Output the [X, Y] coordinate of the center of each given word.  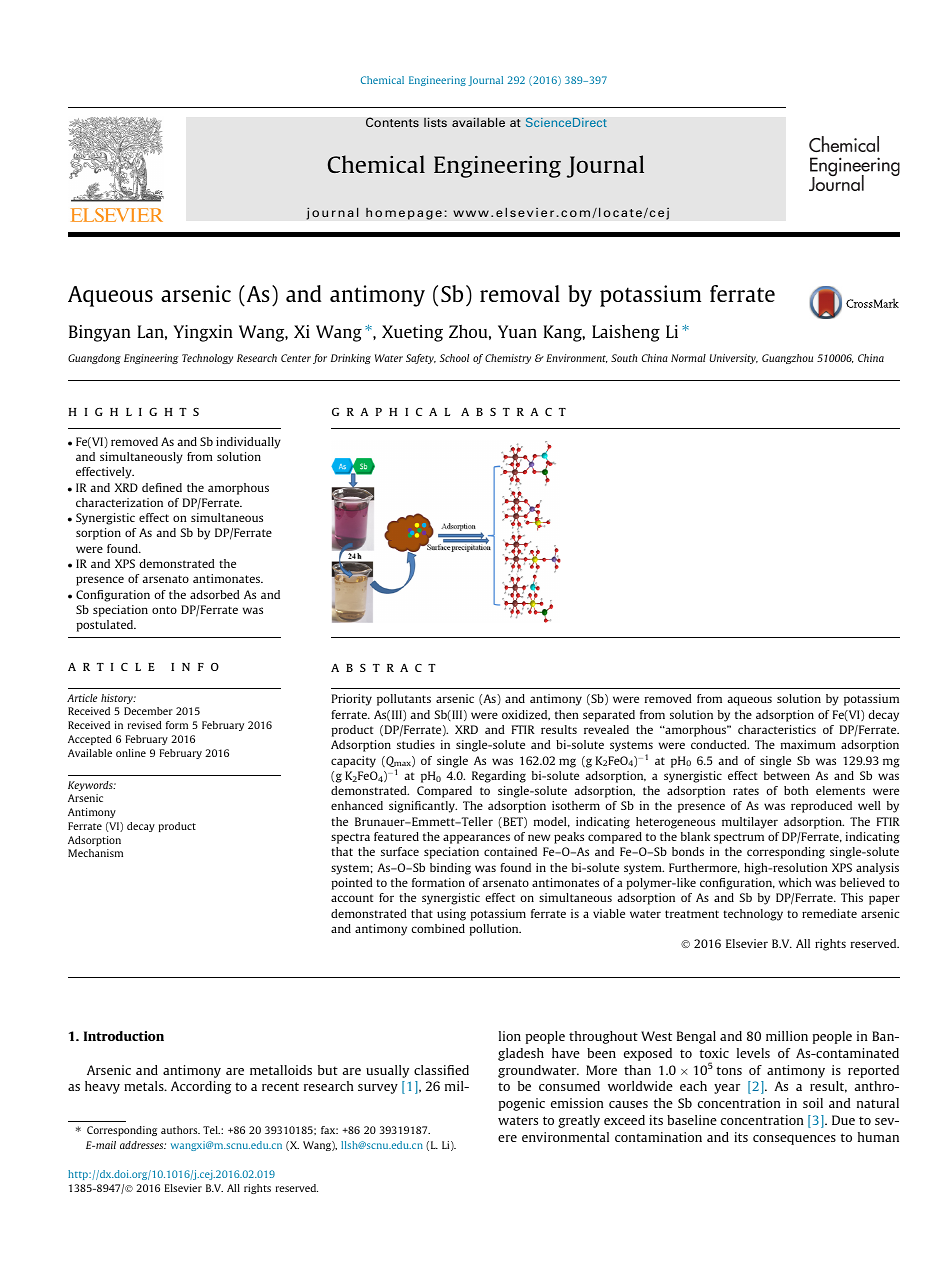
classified [441, 1070]
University [734, 359]
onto [164, 610]
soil [813, 1103]
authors [180, 1130]
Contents [392, 122]
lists [435, 122]
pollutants [404, 700]
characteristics [777, 729]
